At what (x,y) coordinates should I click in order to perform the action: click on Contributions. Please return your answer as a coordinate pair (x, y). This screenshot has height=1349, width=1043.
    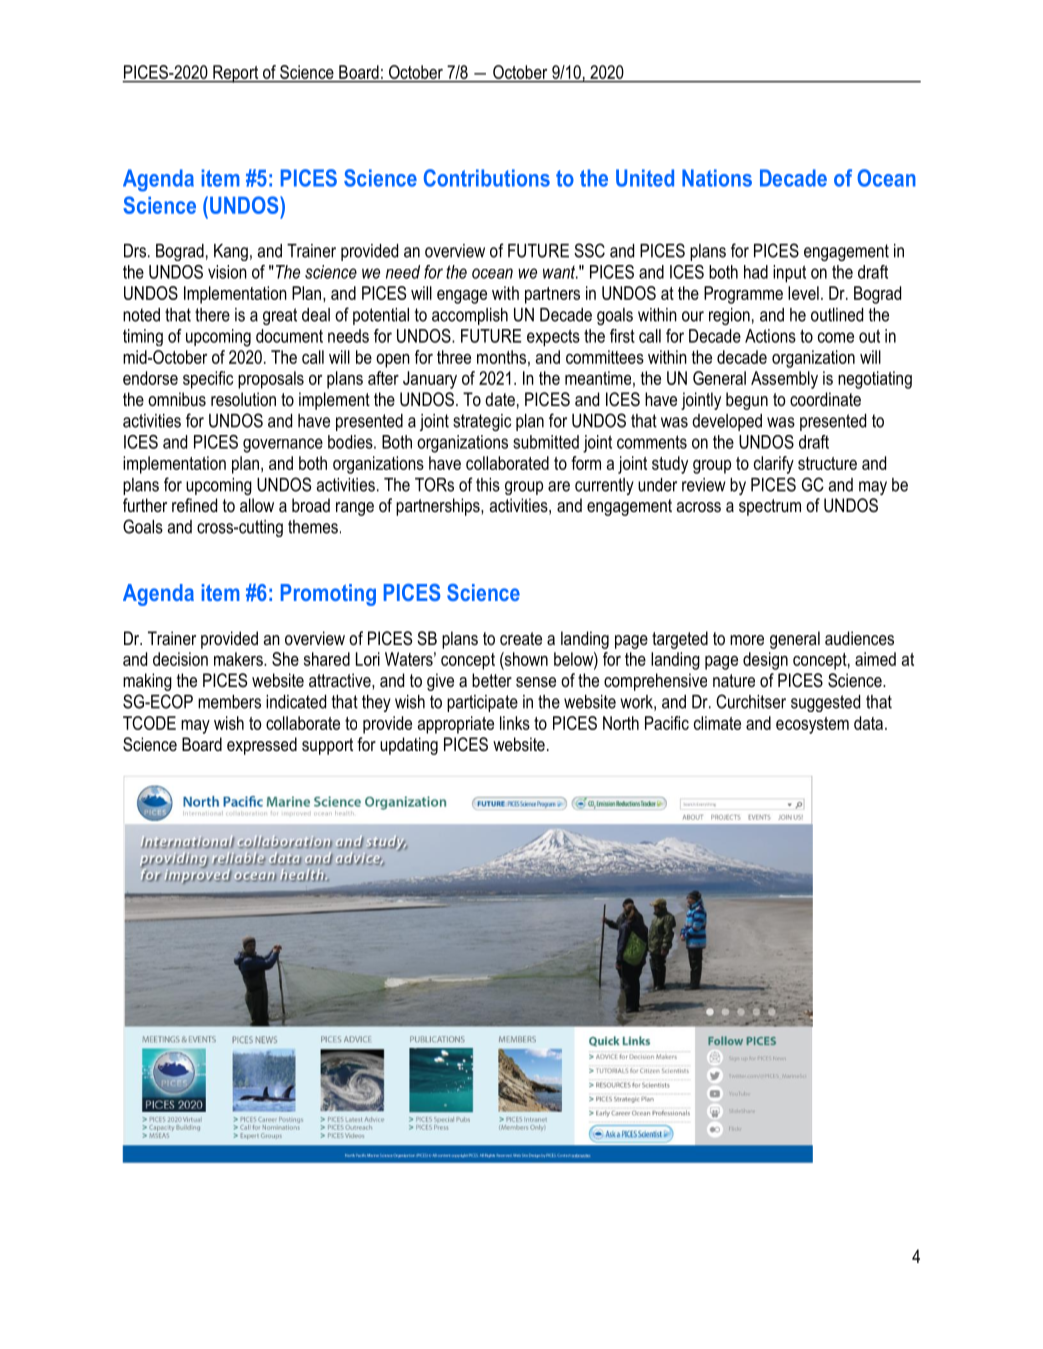
    Looking at the image, I should click on (487, 178).
